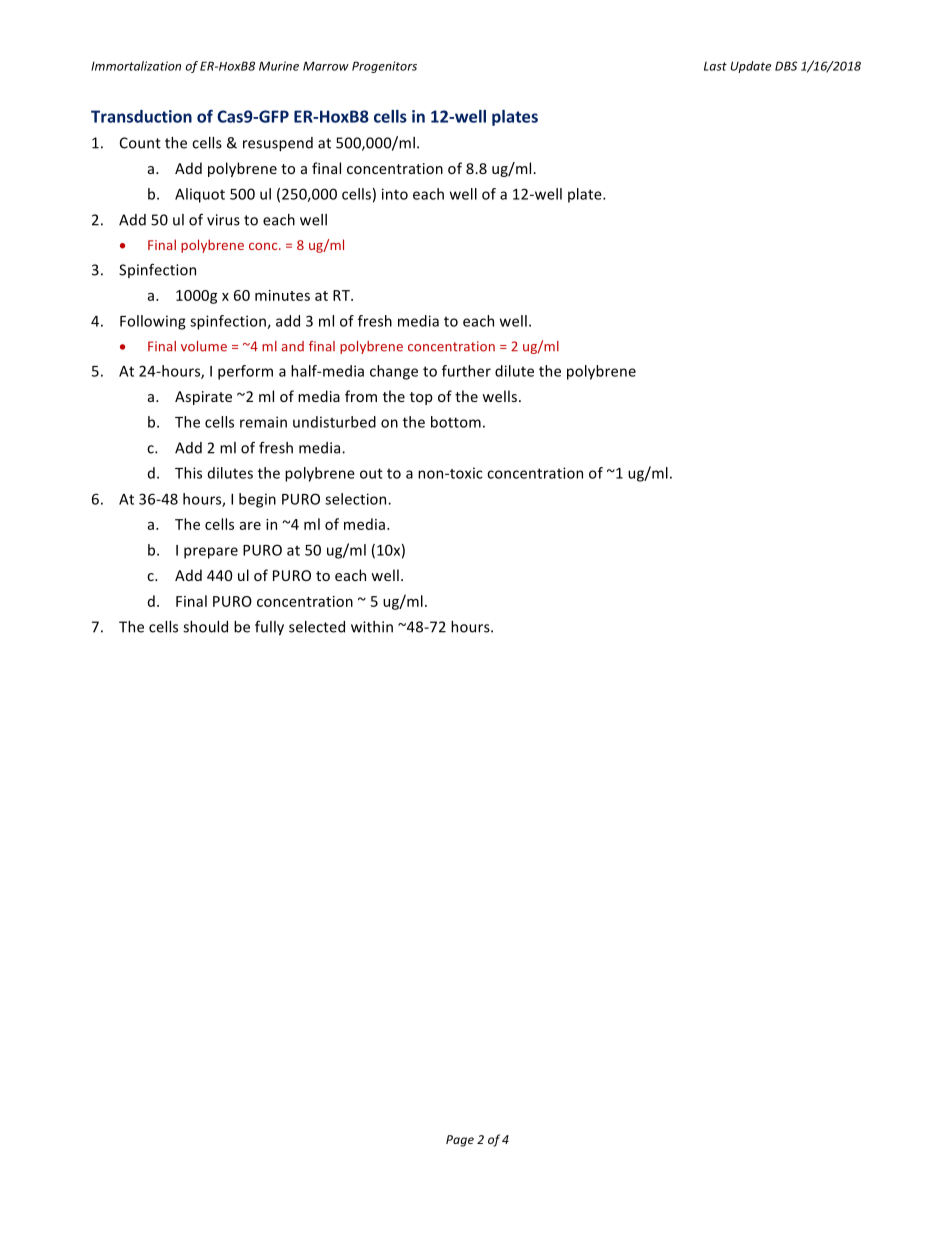 The height and width of the screenshot is (1233, 952). What do you see at coordinates (372, 627) in the screenshot?
I see `within` at bounding box center [372, 627].
